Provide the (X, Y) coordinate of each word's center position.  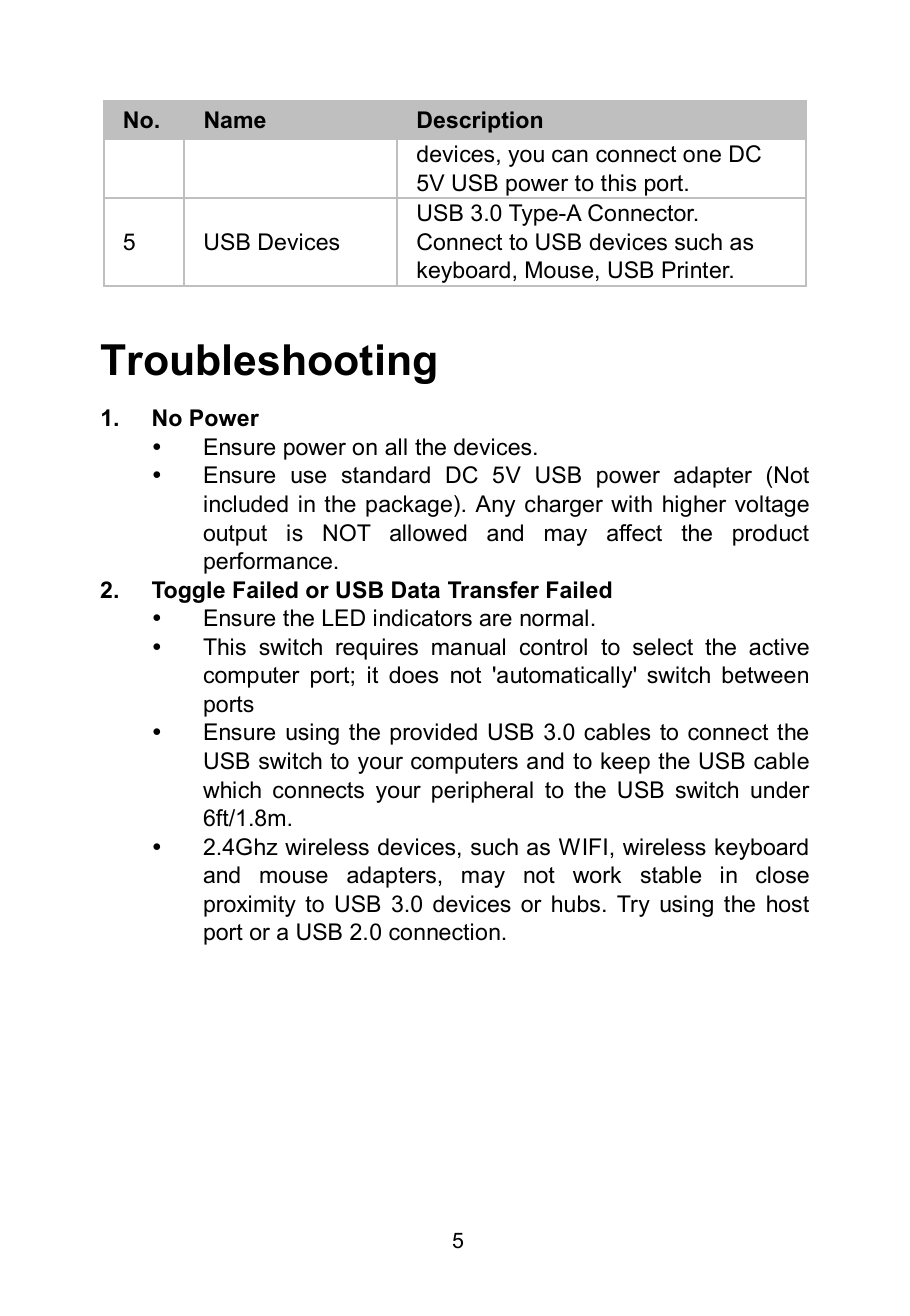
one (702, 156)
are (496, 620)
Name (235, 119)
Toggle (188, 592)
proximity (250, 906)
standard (386, 475)
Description (480, 122)
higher (694, 506)
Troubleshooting (268, 364)
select (663, 647)
